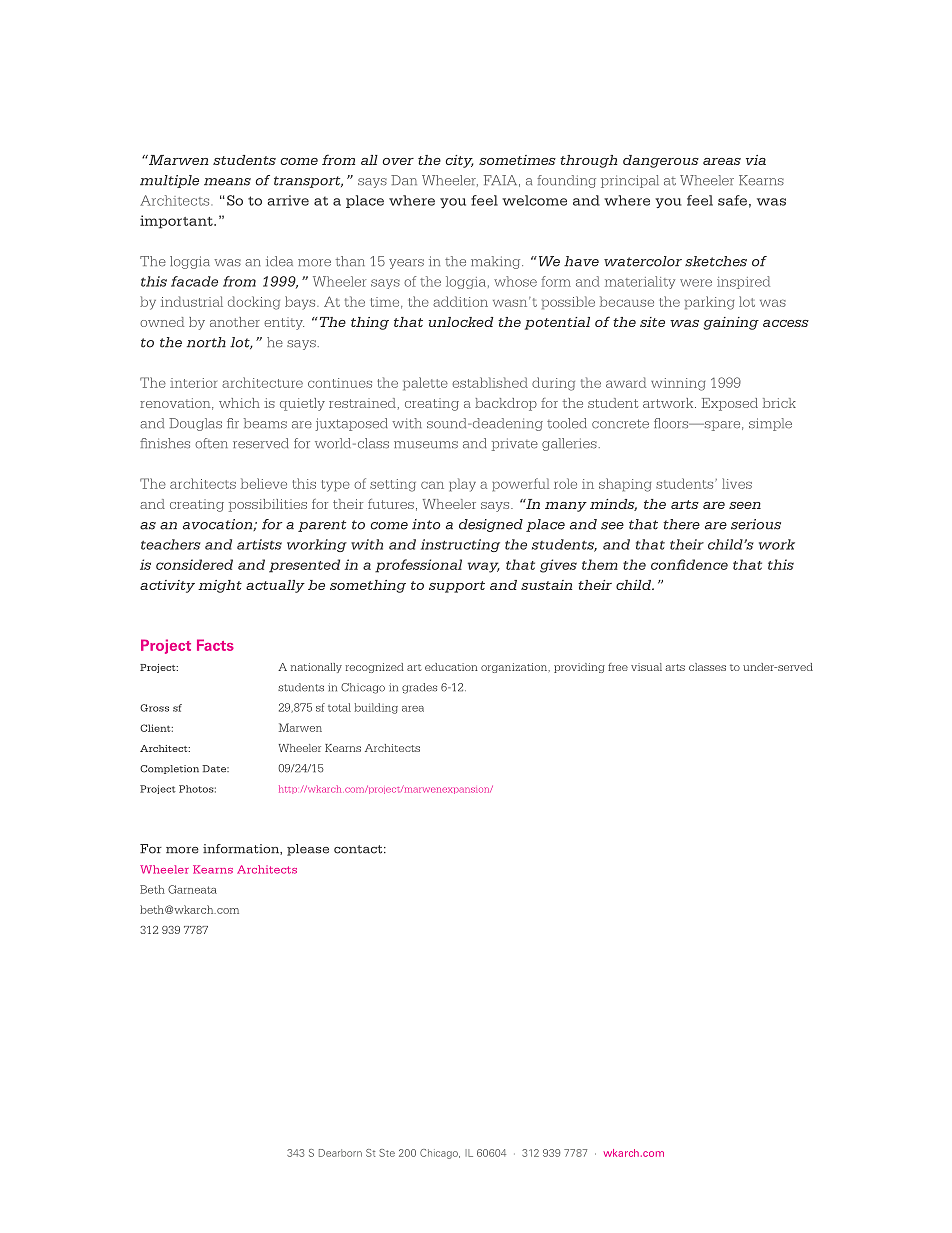 The width and height of the screenshot is (952, 1233). I want to click on Ste, so click(387, 1153).
